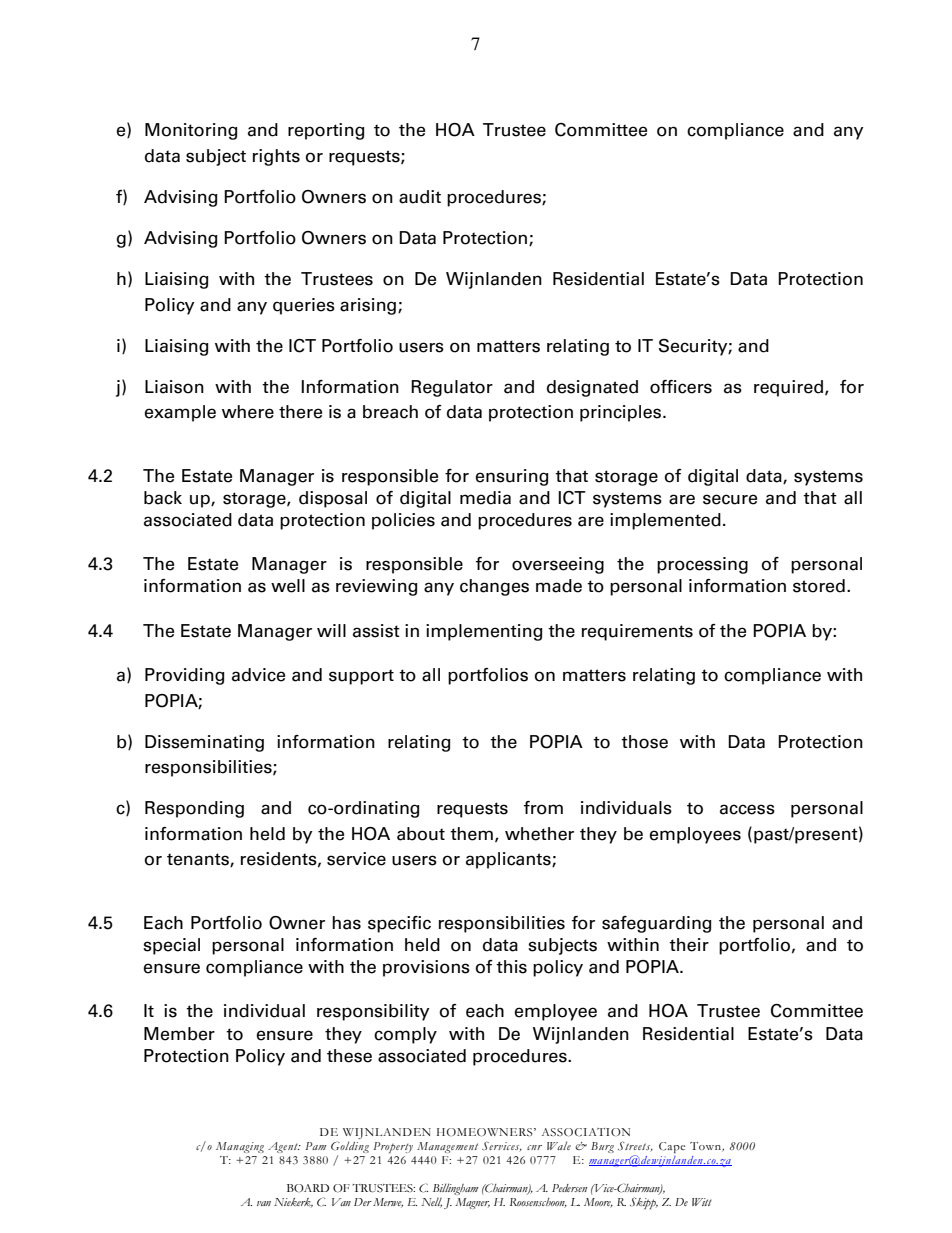 This image has height=1233, width=952. I want to click on Witt, so click(702, 1202).
